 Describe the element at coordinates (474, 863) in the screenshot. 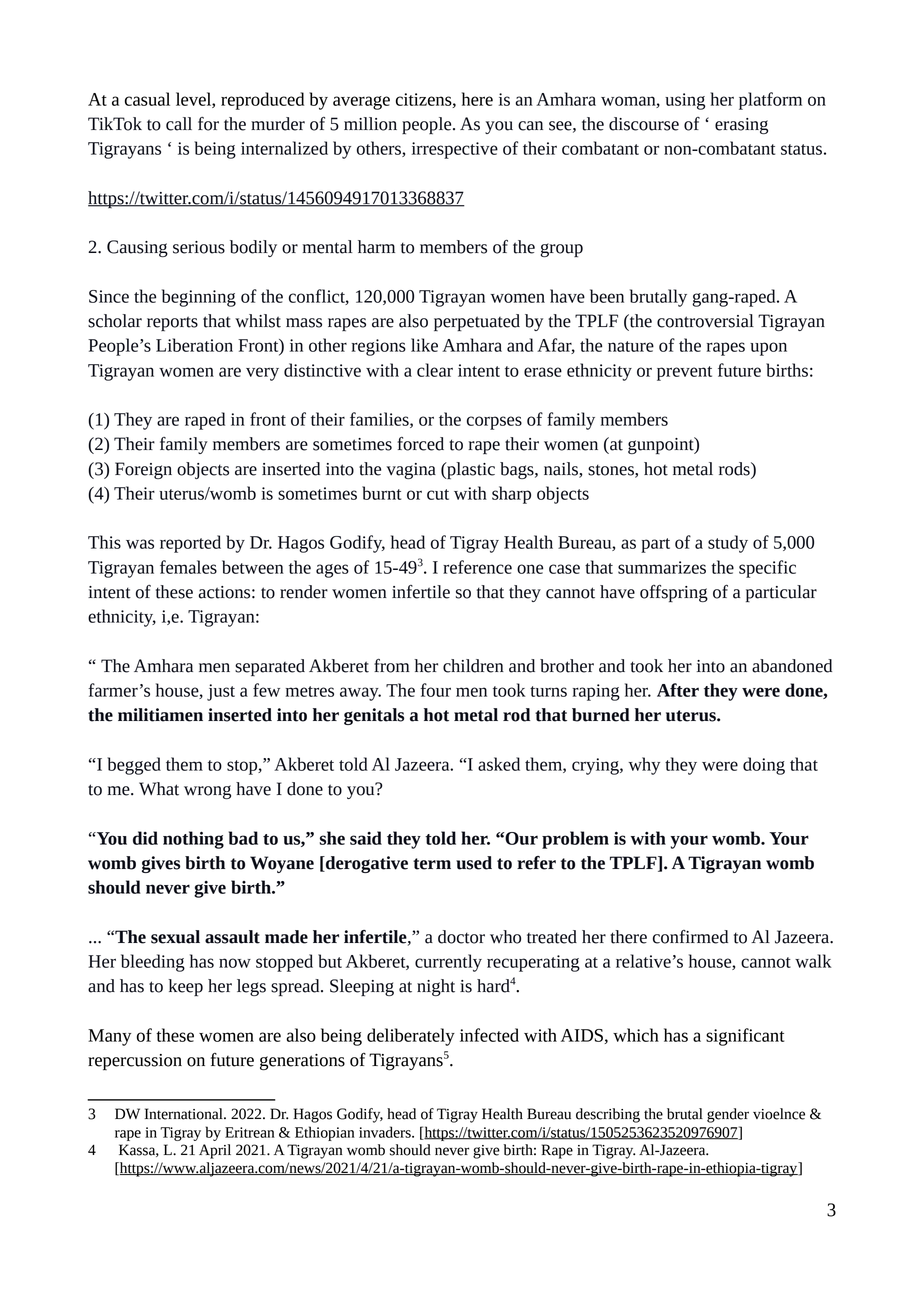

I see `used` at that location.
